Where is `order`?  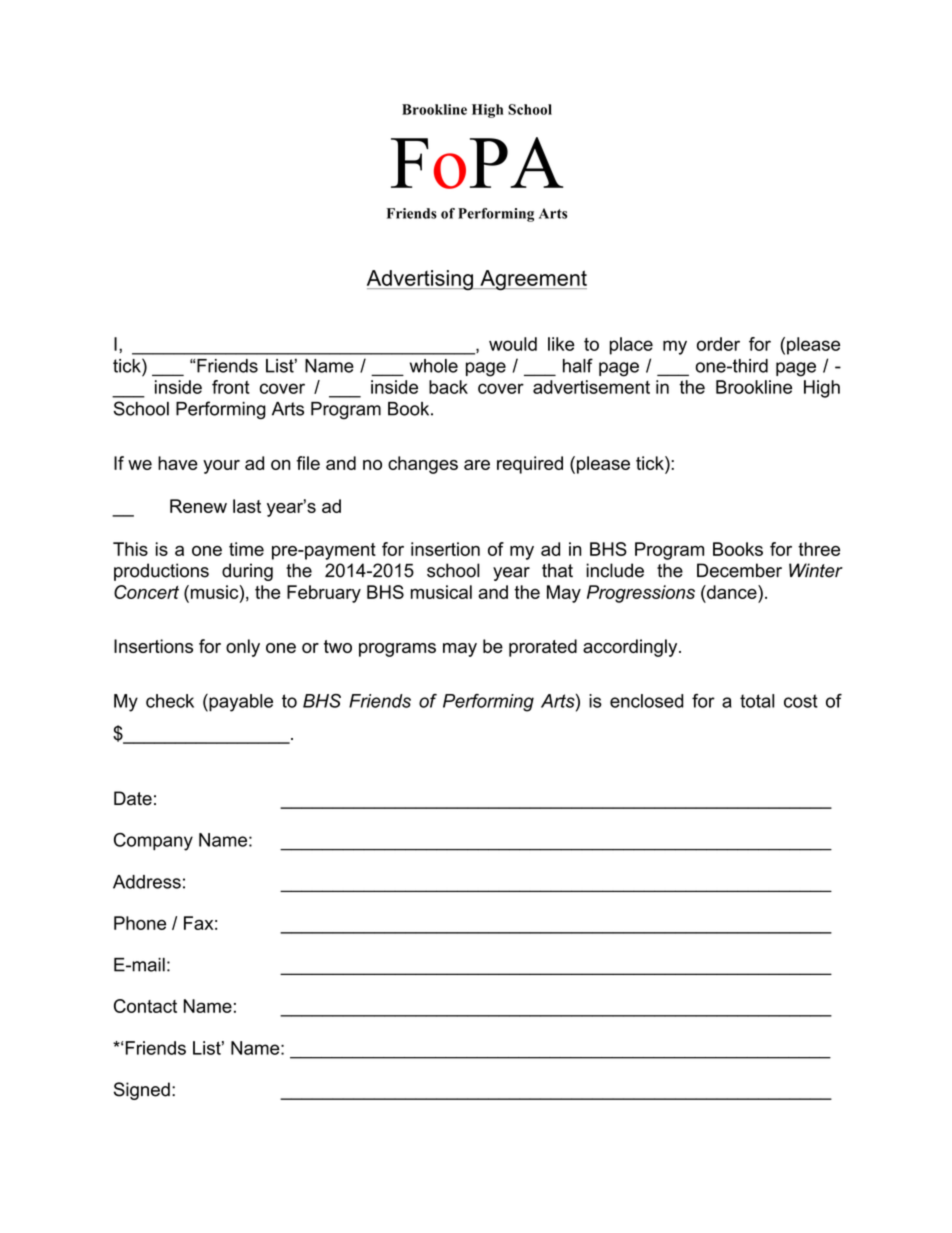
order is located at coordinates (718, 344).
